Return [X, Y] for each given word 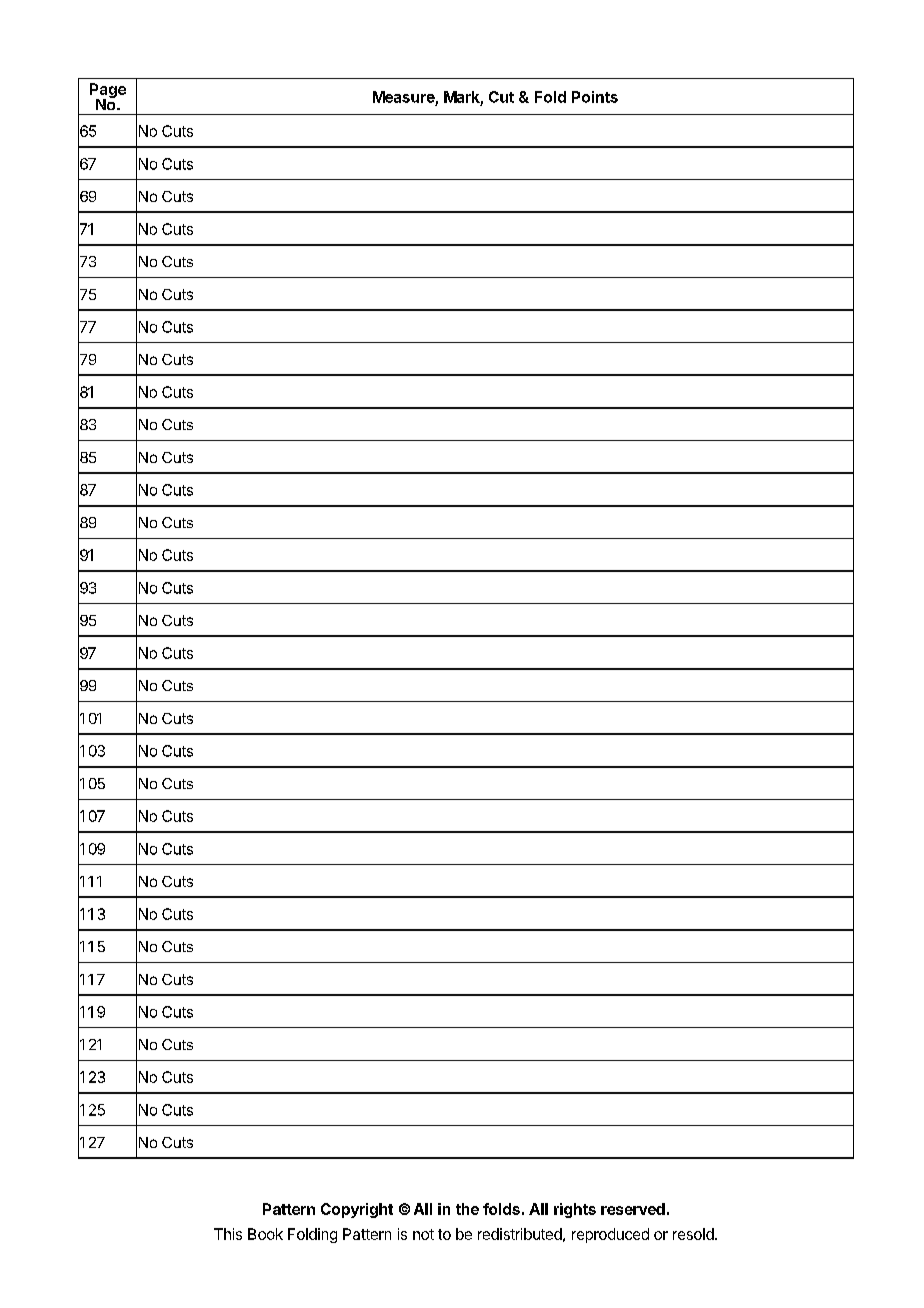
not [423, 1234]
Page [108, 92]
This [228, 1234]
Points [595, 97]
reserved [633, 1209]
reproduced [610, 1235]
